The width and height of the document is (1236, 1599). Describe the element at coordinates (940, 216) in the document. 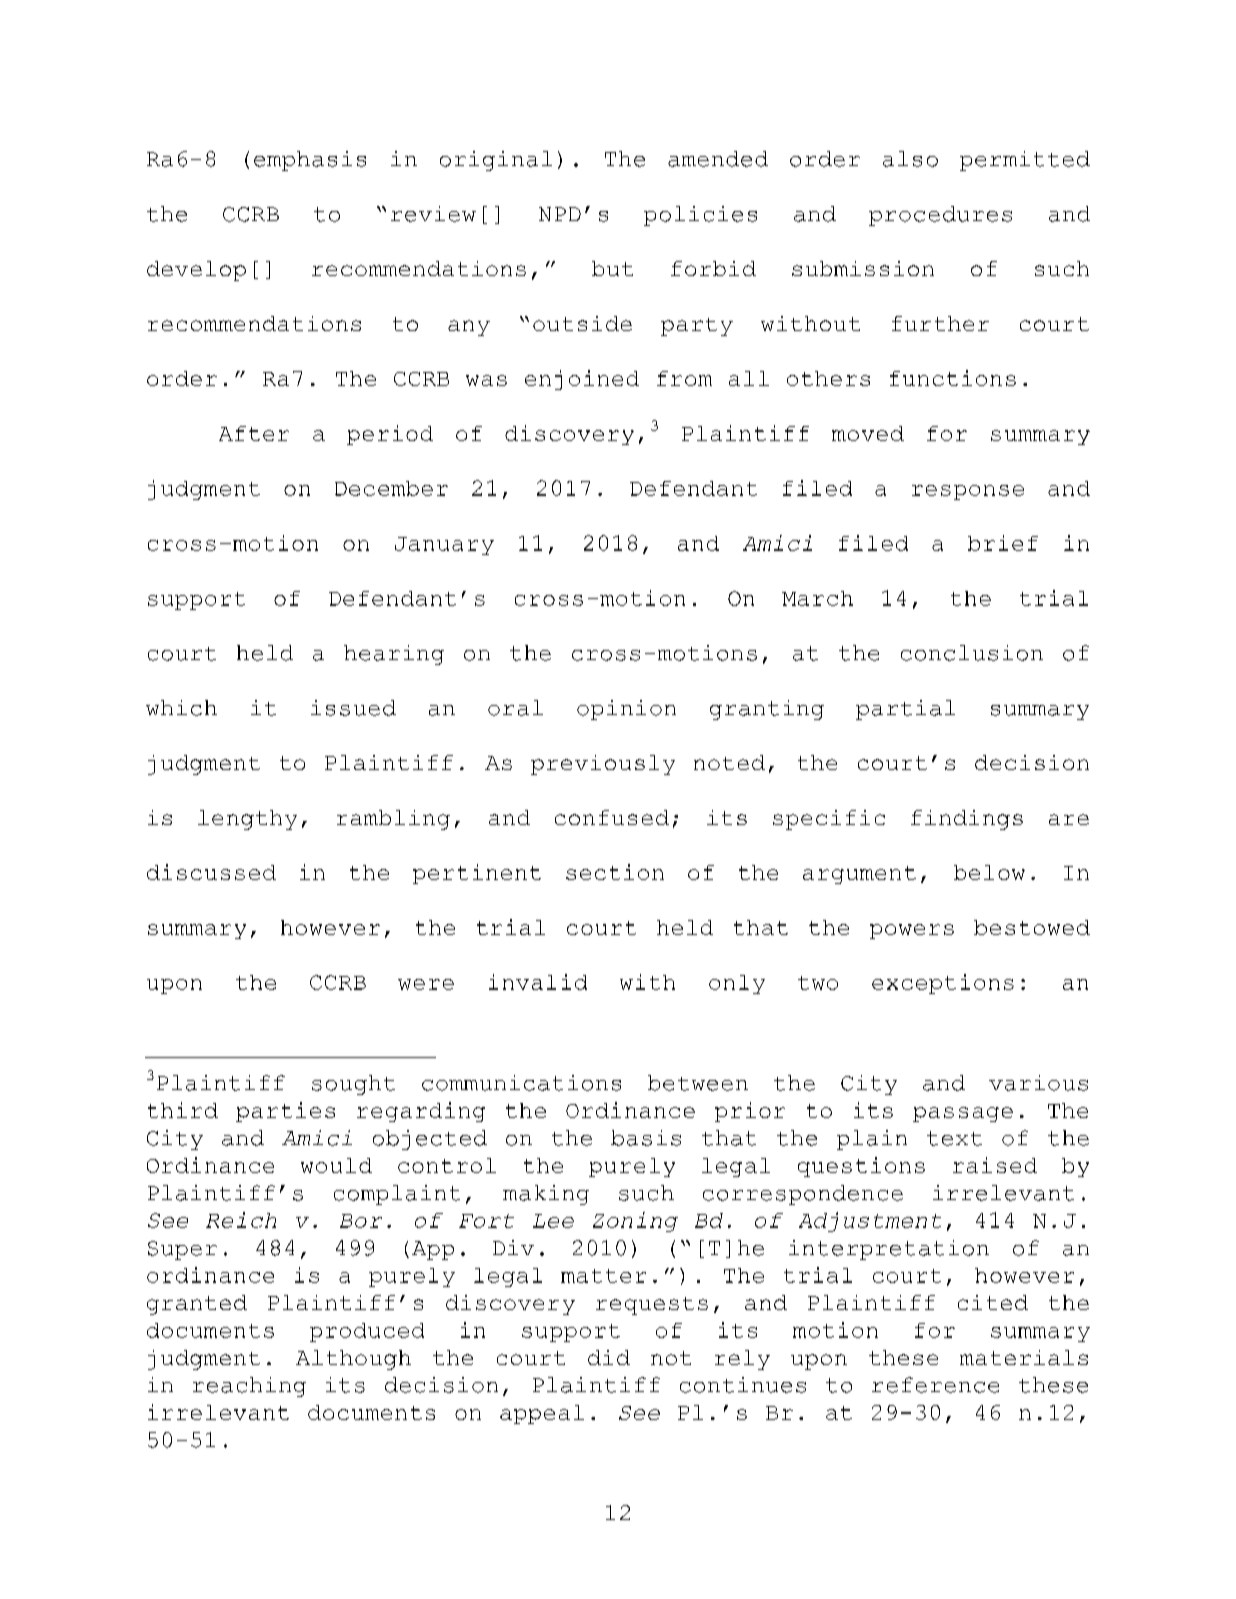

I see `procedures` at that location.
